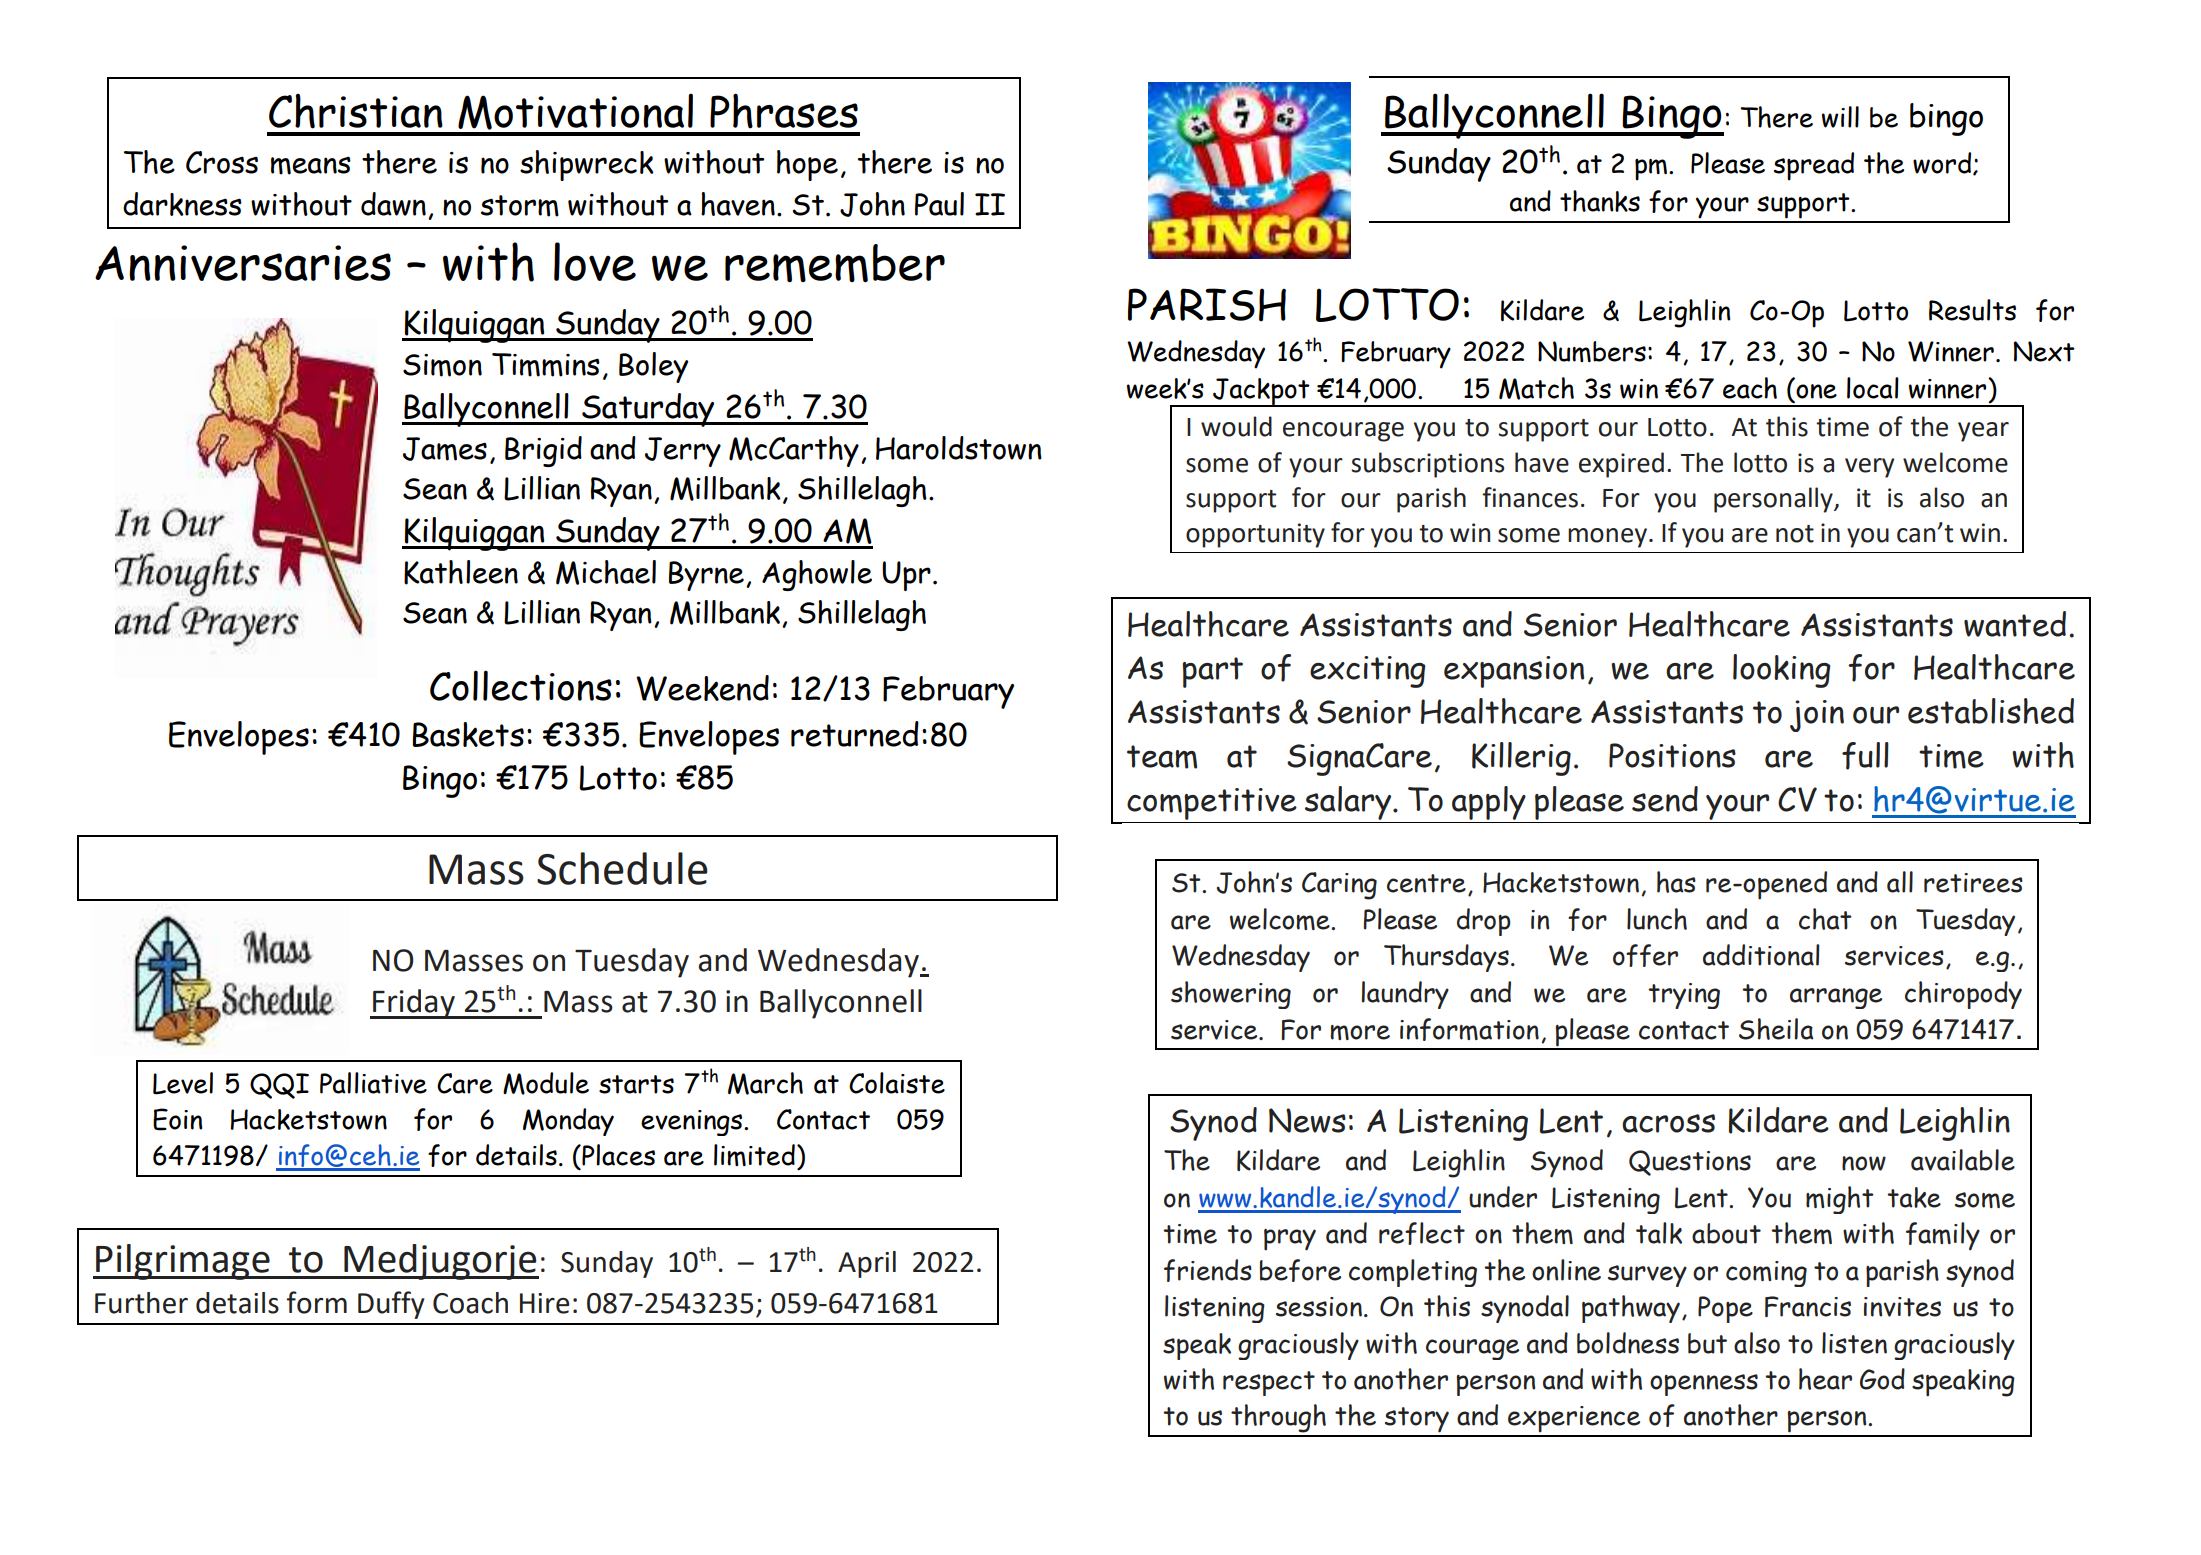 Image resolution: width=2201 pixels, height=1555 pixels. What do you see at coordinates (1761, 955) in the screenshot?
I see `additional` at bounding box center [1761, 955].
